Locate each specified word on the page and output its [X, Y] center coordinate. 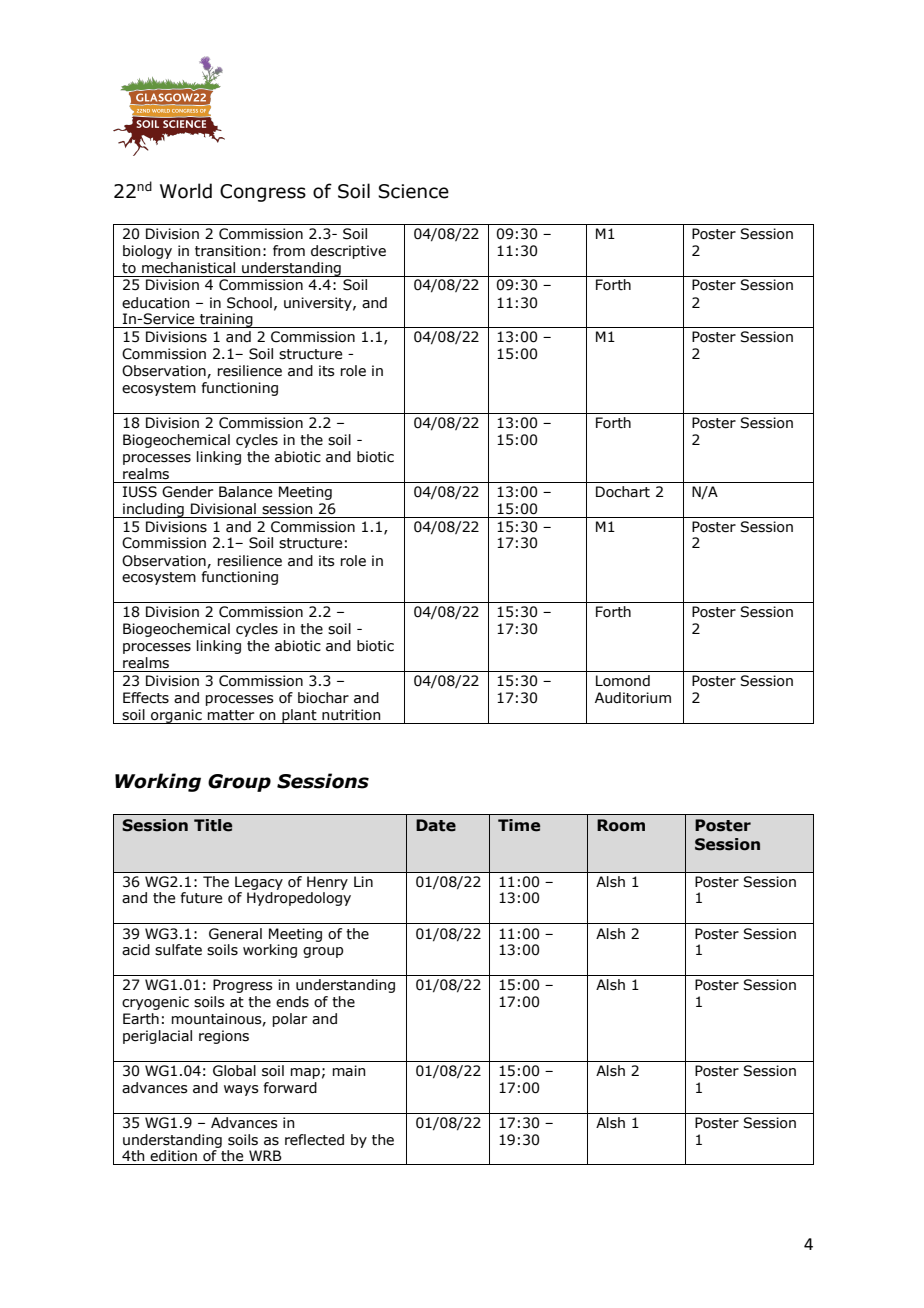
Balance [245, 492]
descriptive [348, 252]
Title [213, 825]
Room [621, 825]
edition [173, 1156]
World [186, 191]
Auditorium [633, 698]
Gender [187, 492]
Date [436, 825]
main [349, 1071]
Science [413, 191]
